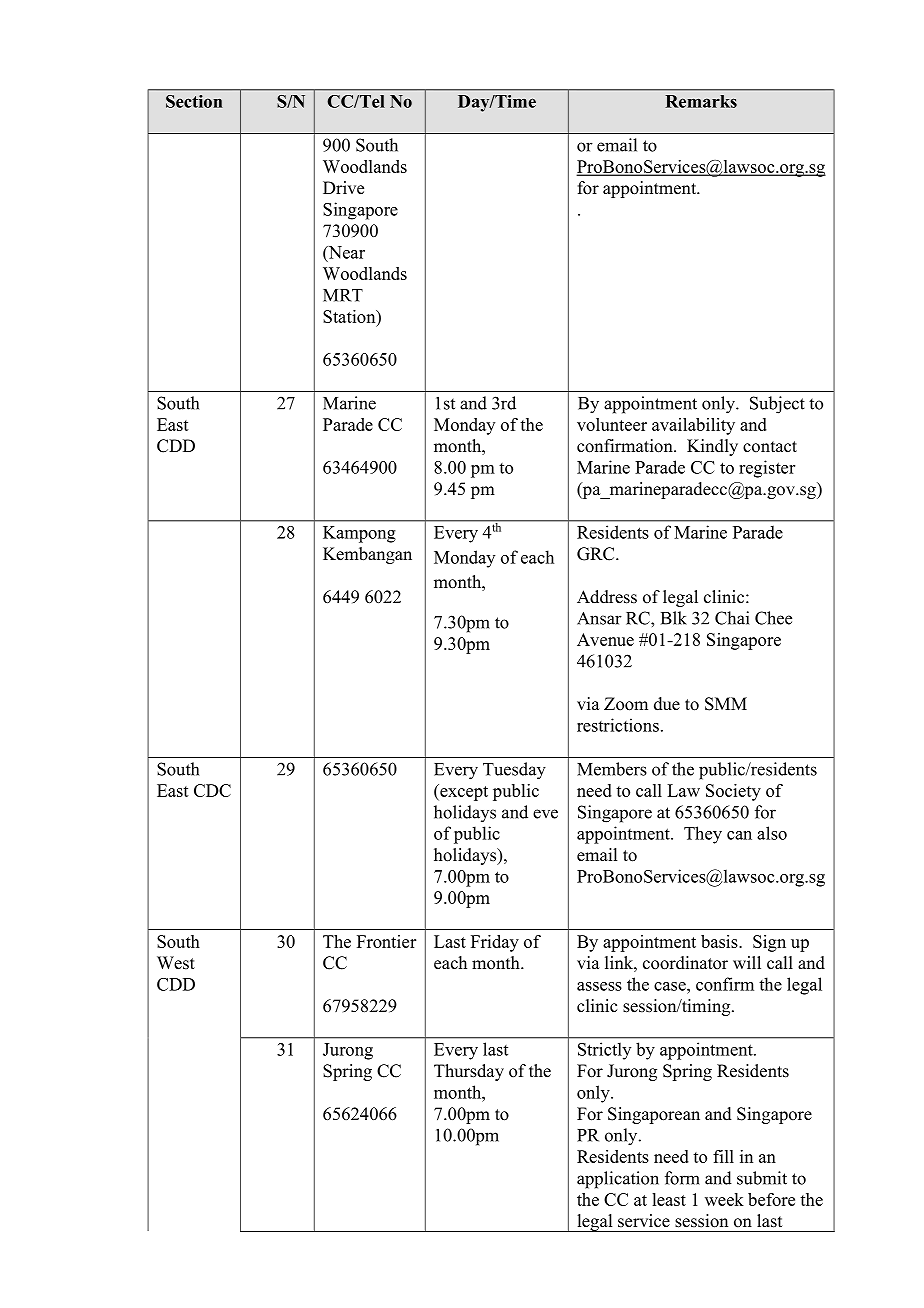 The image size is (924, 1308). I want to click on Station, so click(350, 316).
